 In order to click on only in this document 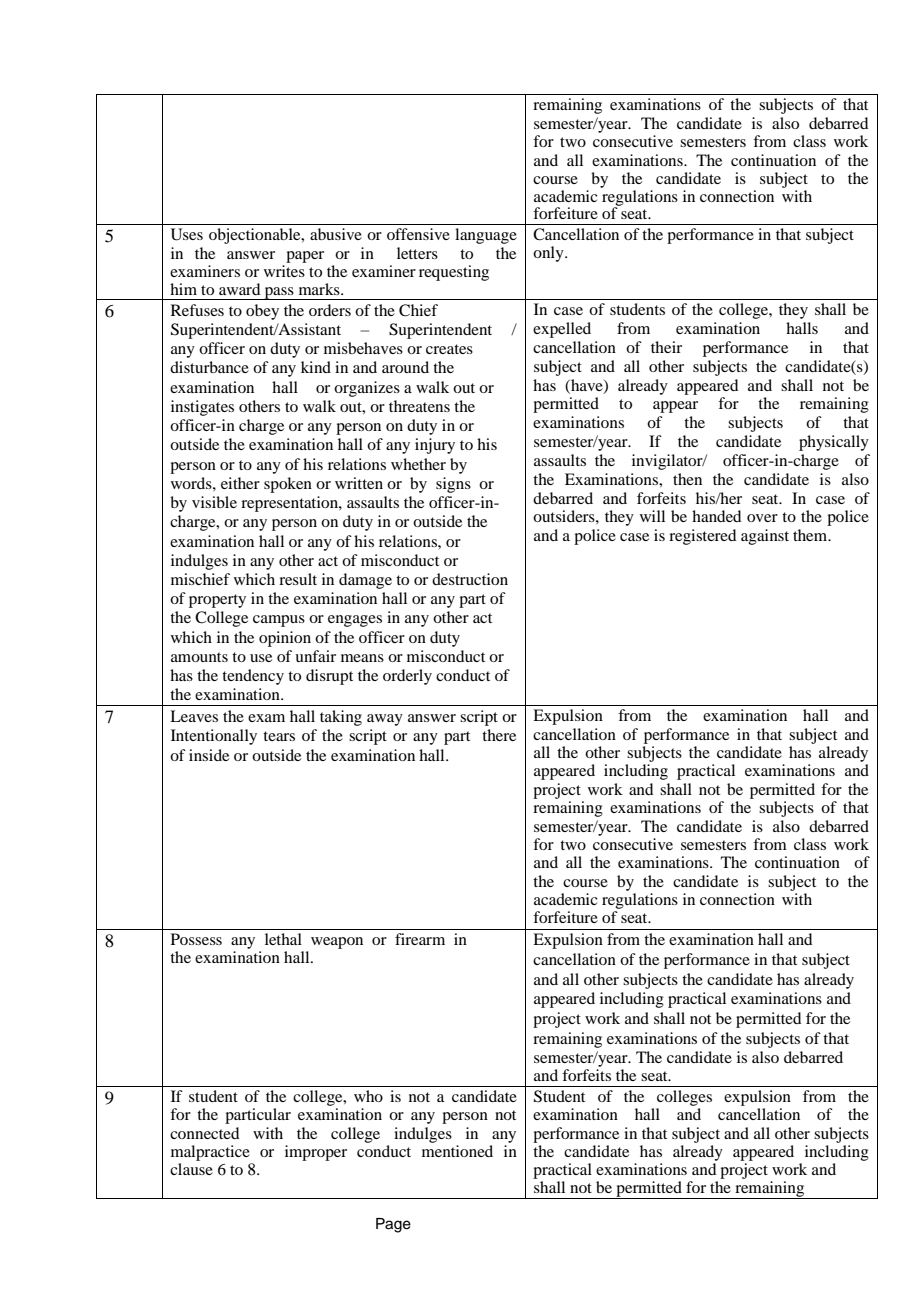, I will do `click(549, 254)`.
